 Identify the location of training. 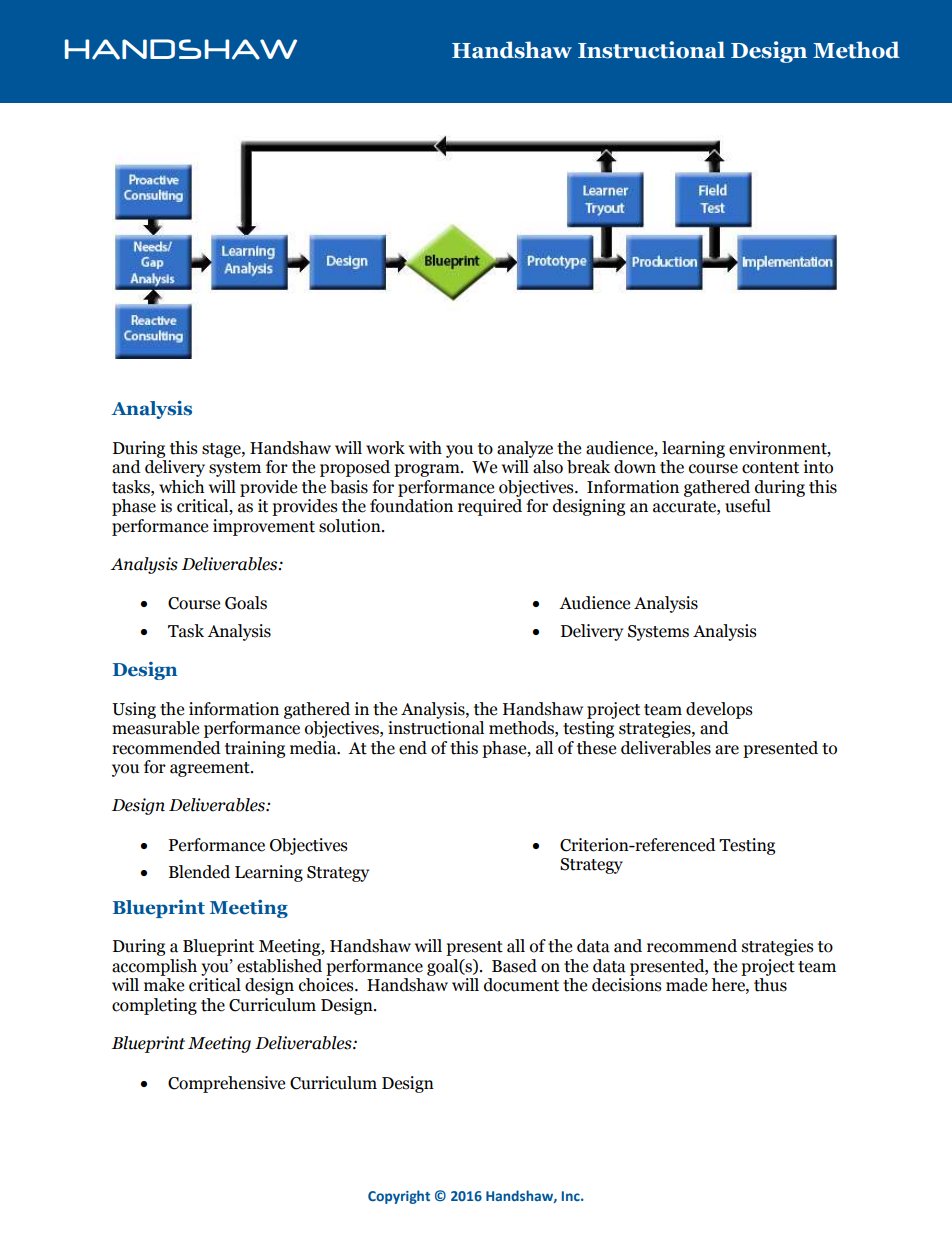
(255, 749).
